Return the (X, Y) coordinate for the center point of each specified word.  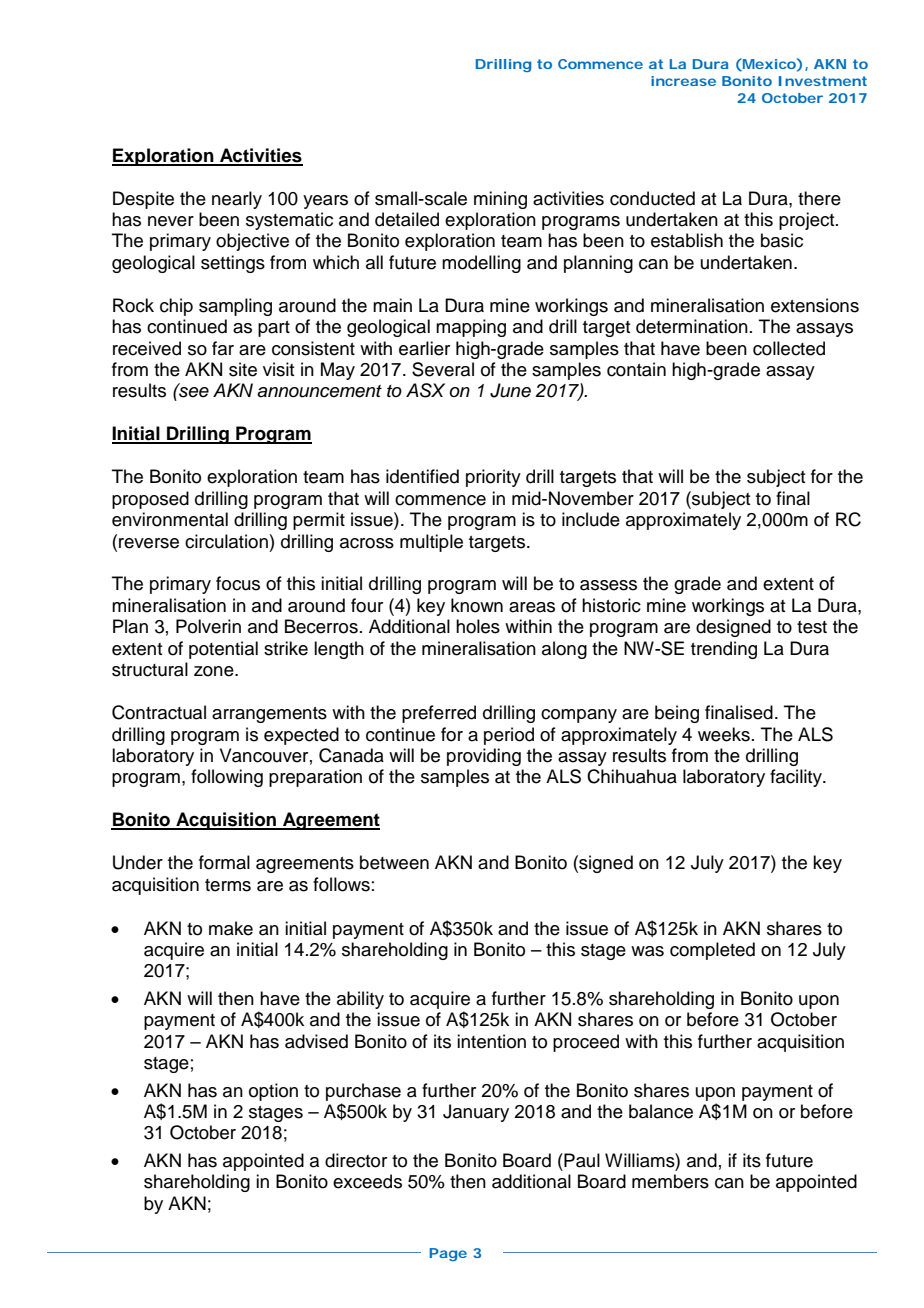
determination (692, 326)
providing (484, 757)
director (356, 1160)
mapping (471, 328)
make (231, 928)
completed (712, 951)
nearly (237, 200)
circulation (226, 541)
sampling (235, 307)
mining (500, 200)
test (812, 627)
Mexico (768, 64)
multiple (431, 543)
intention (491, 1041)
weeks (724, 734)
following (227, 778)
